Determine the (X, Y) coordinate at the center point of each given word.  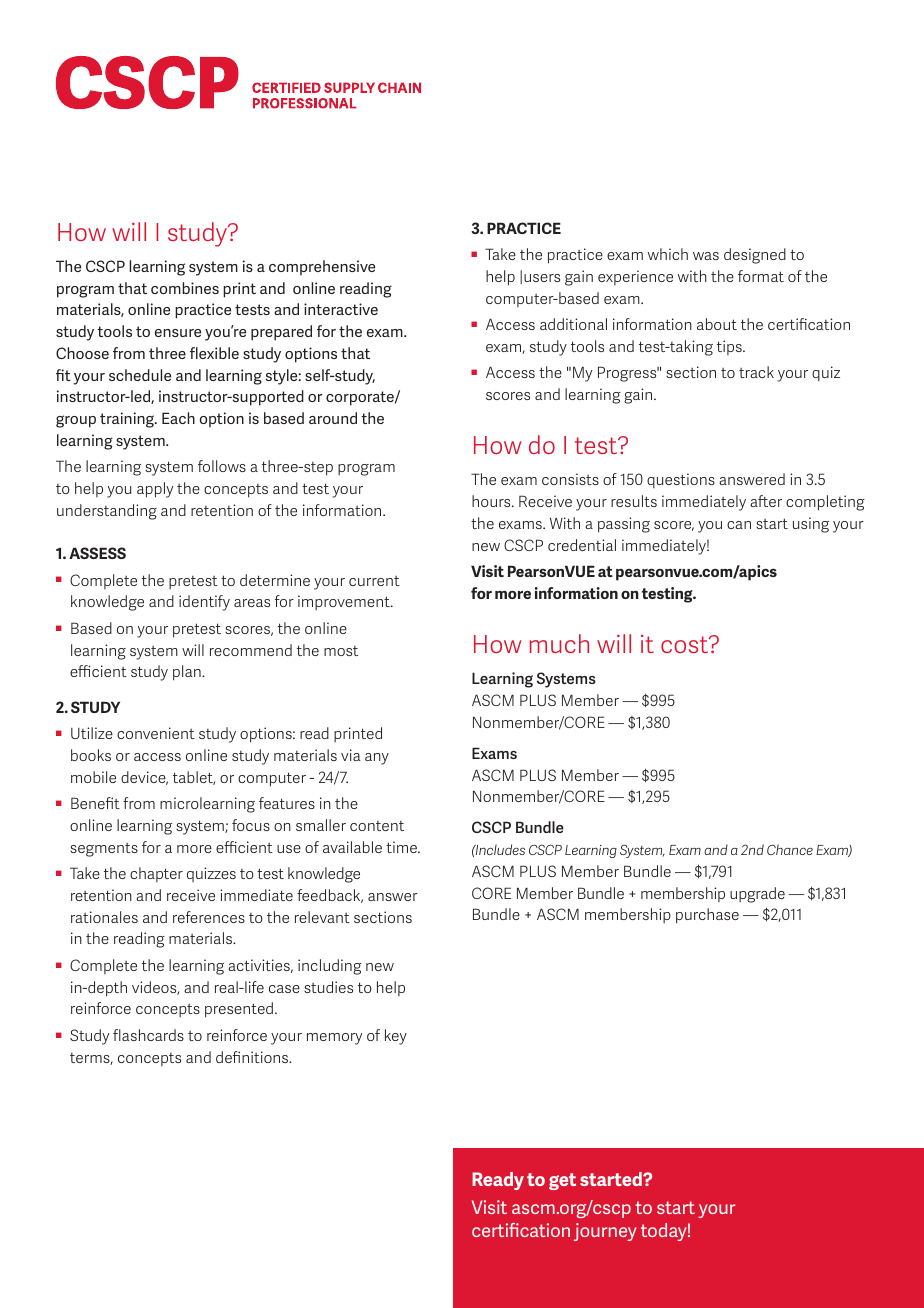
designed (755, 256)
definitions (253, 1057)
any (377, 759)
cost (686, 644)
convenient (156, 733)
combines (185, 288)
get (562, 1181)
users (542, 278)
